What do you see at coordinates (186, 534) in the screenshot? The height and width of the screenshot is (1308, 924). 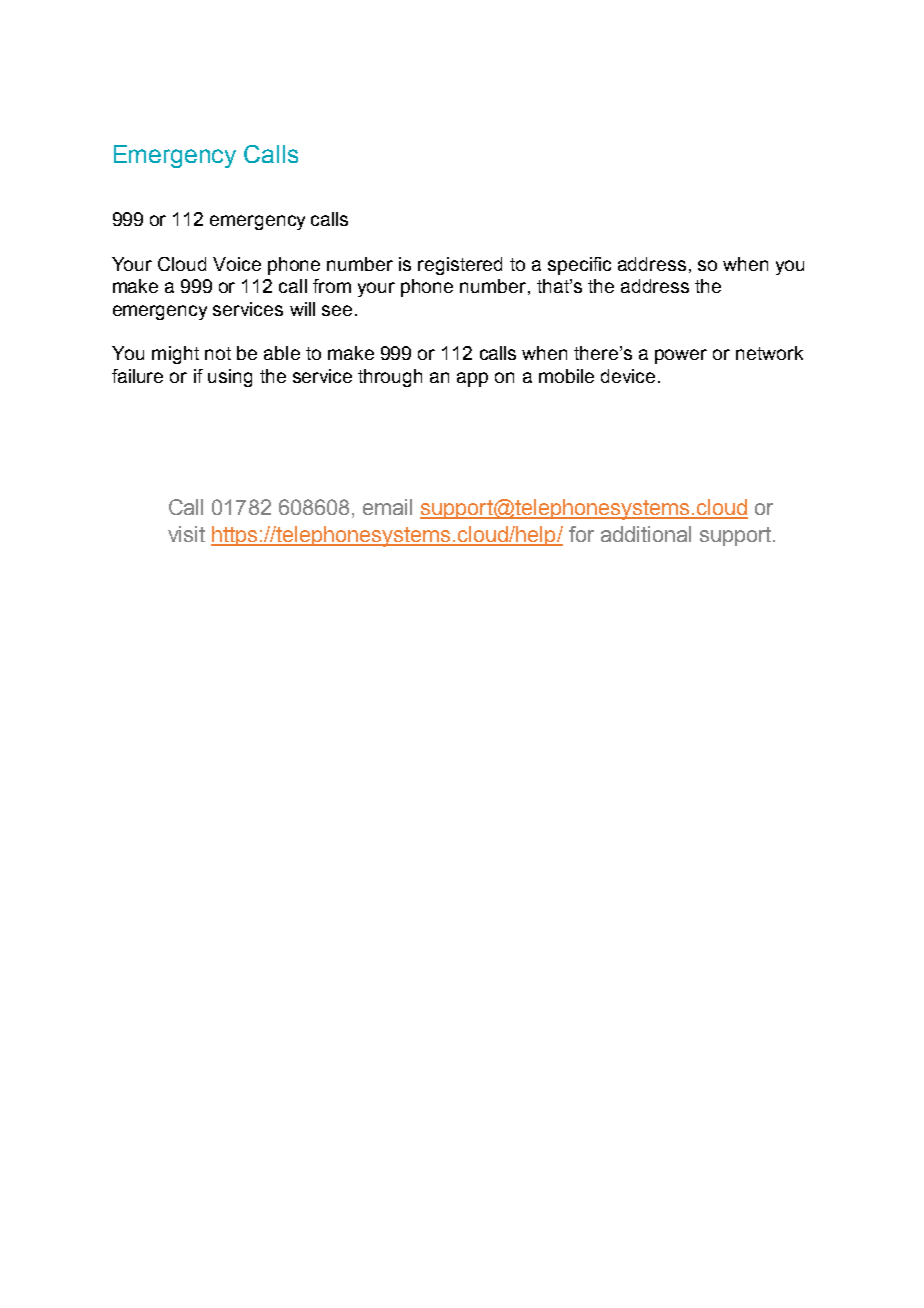 I see `visit` at bounding box center [186, 534].
